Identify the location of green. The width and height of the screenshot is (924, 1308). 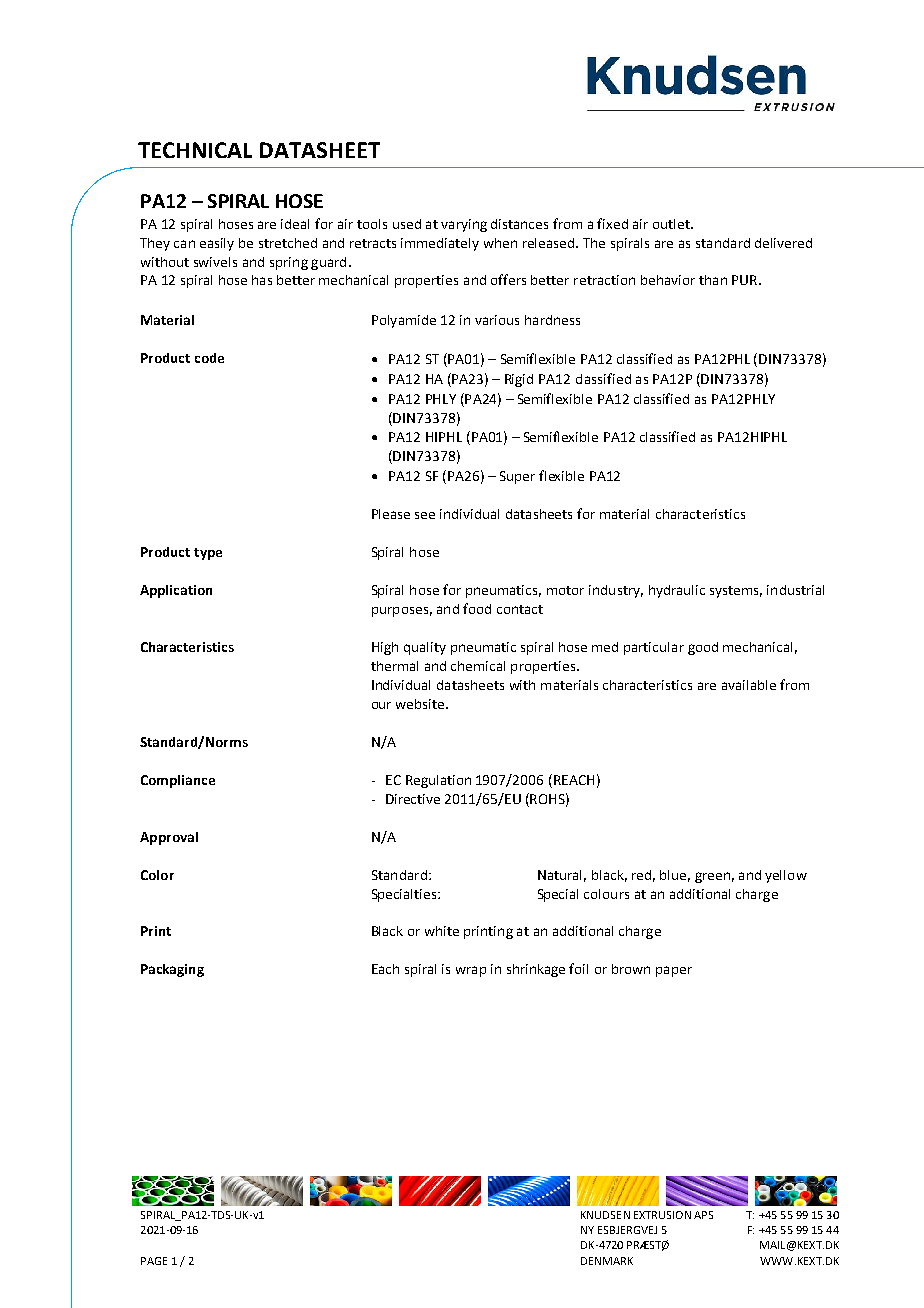
(712, 877).
